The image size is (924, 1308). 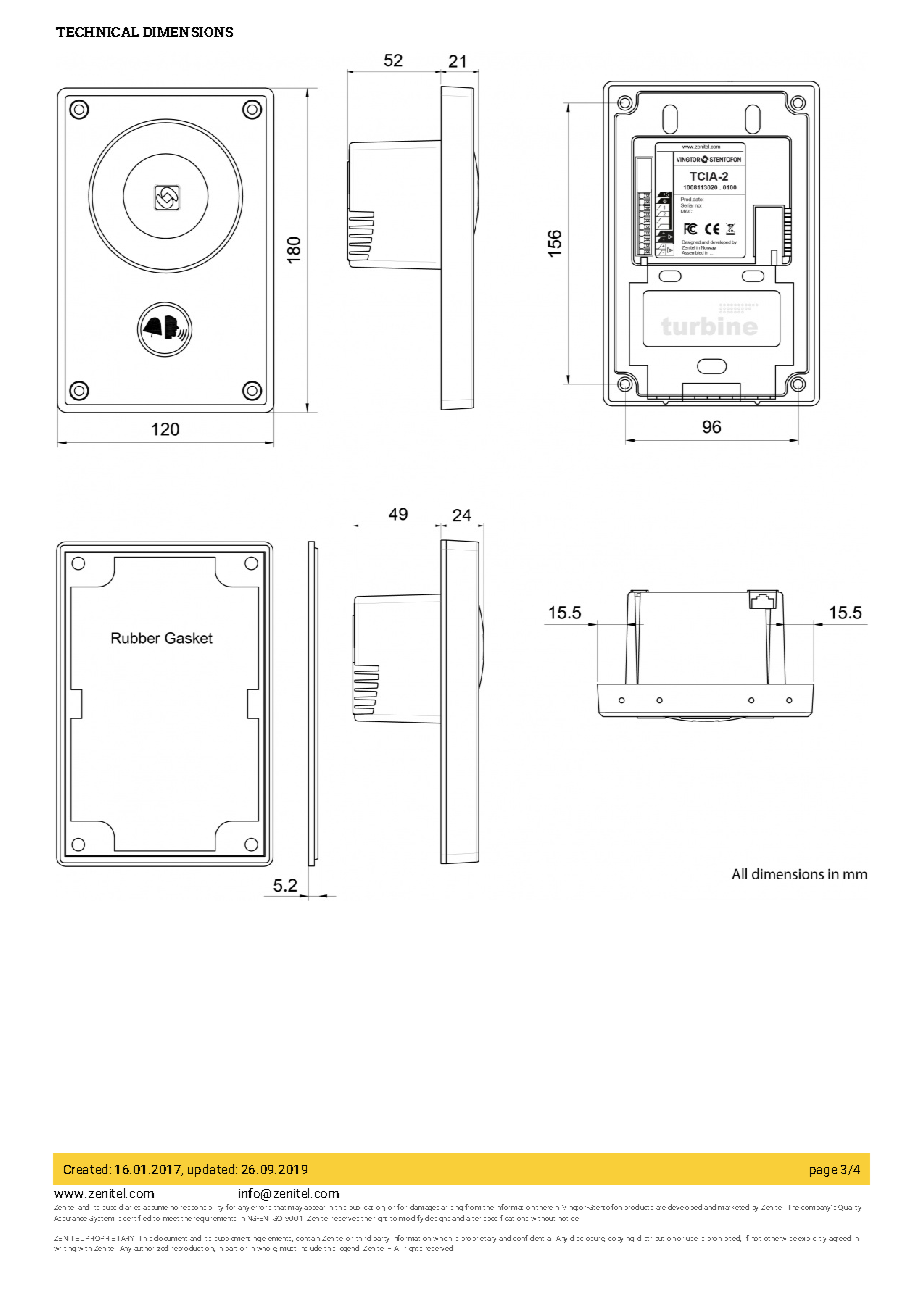 I want to click on page, so click(x=823, y=1172).
